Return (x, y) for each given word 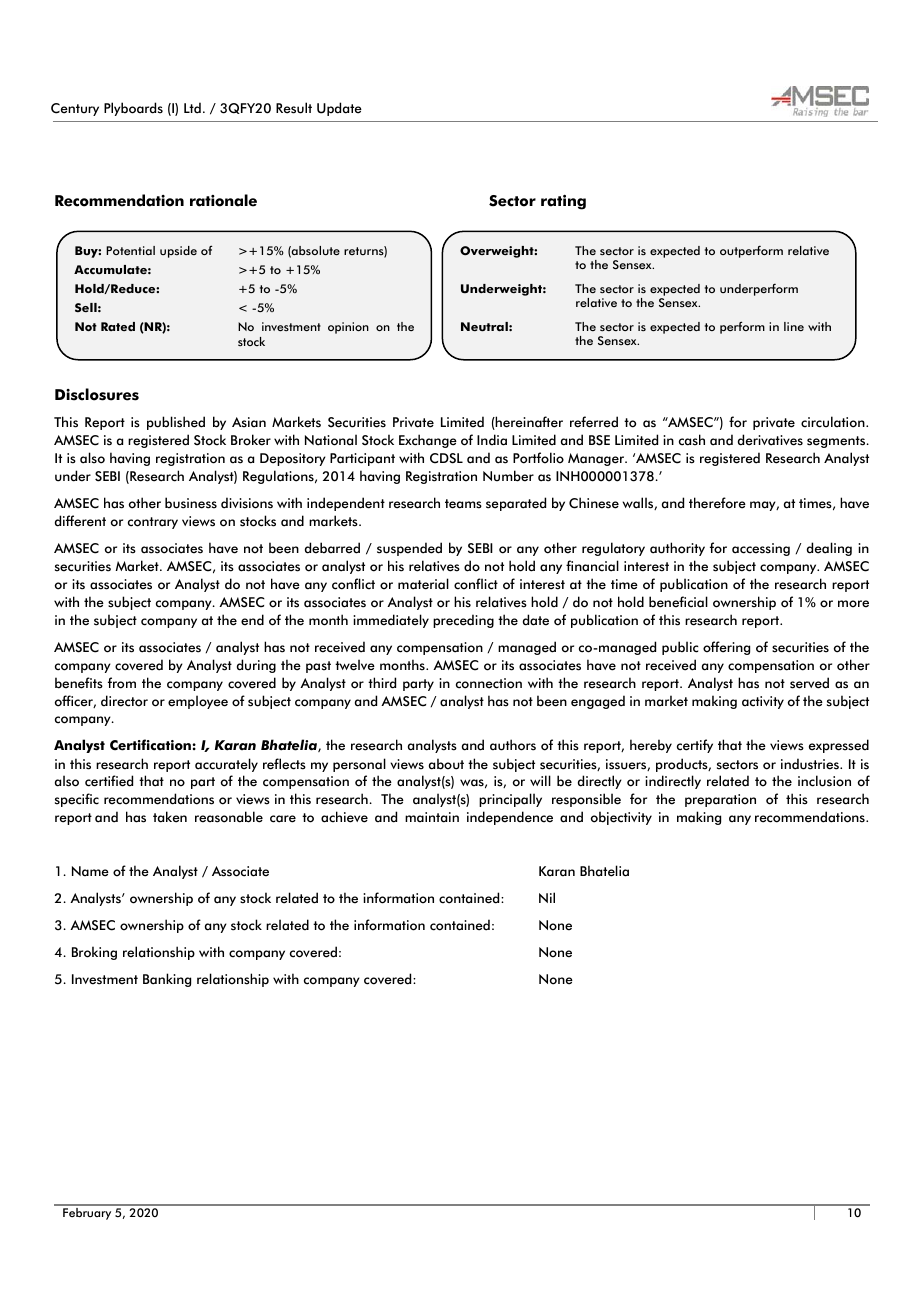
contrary (153, 523)
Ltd (192, 108)
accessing (761, 549)
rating (563, 202)
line (794, 326)
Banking (167, 980)
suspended (409, 549)
